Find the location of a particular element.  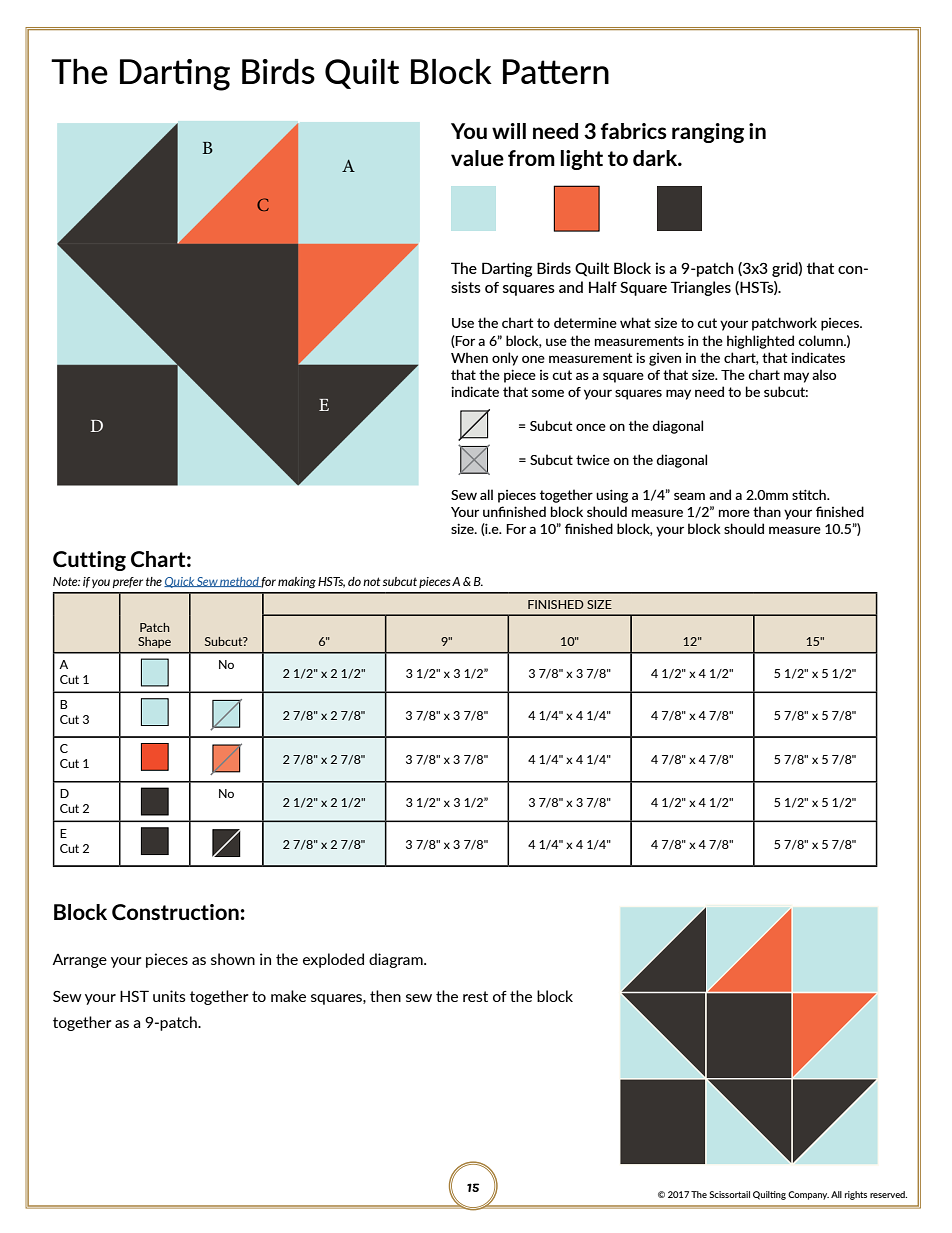

twice is located at coordinates (593, 460).
